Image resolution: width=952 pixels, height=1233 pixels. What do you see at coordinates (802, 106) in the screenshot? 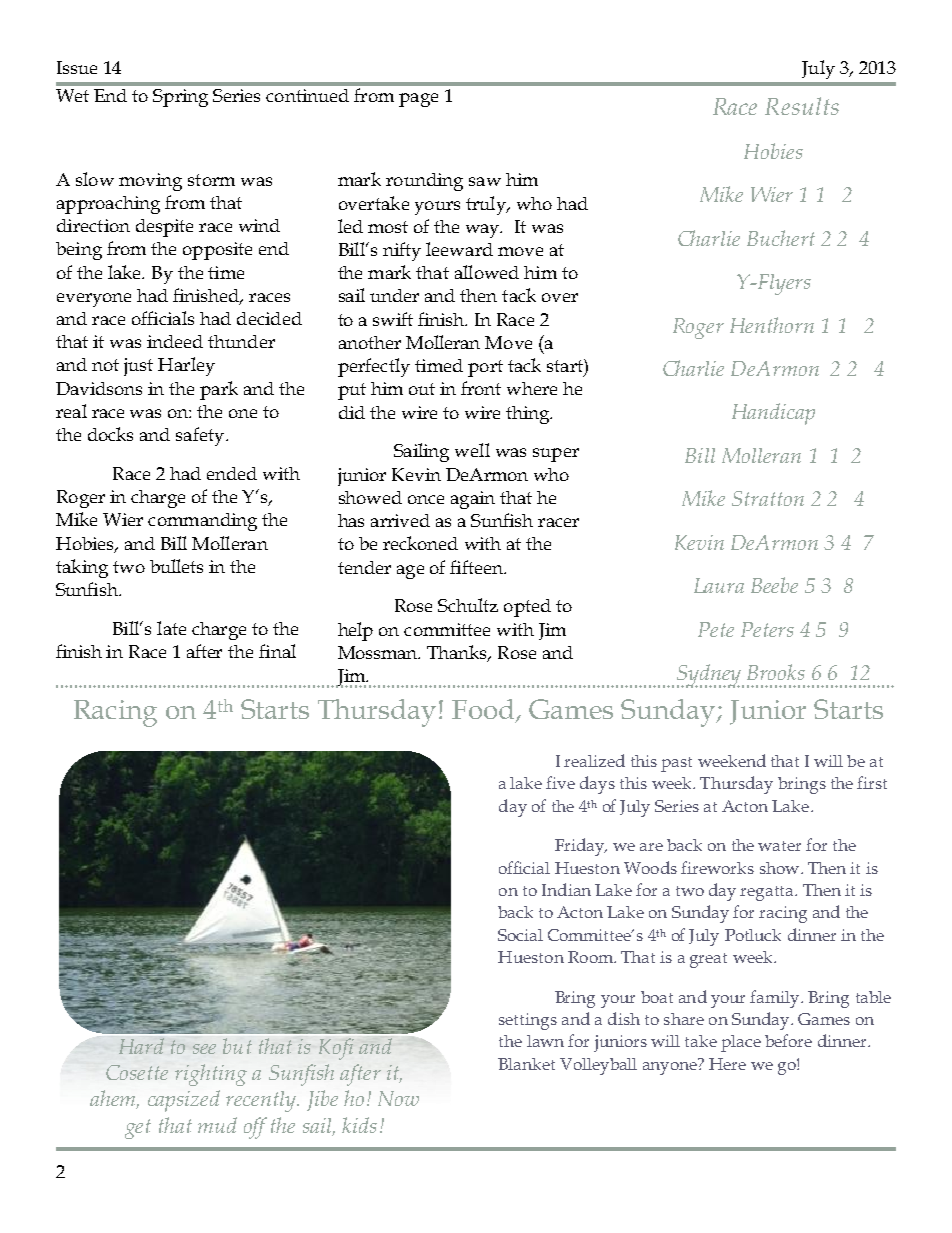
I see `Results` at bounding box center [802, 106].
